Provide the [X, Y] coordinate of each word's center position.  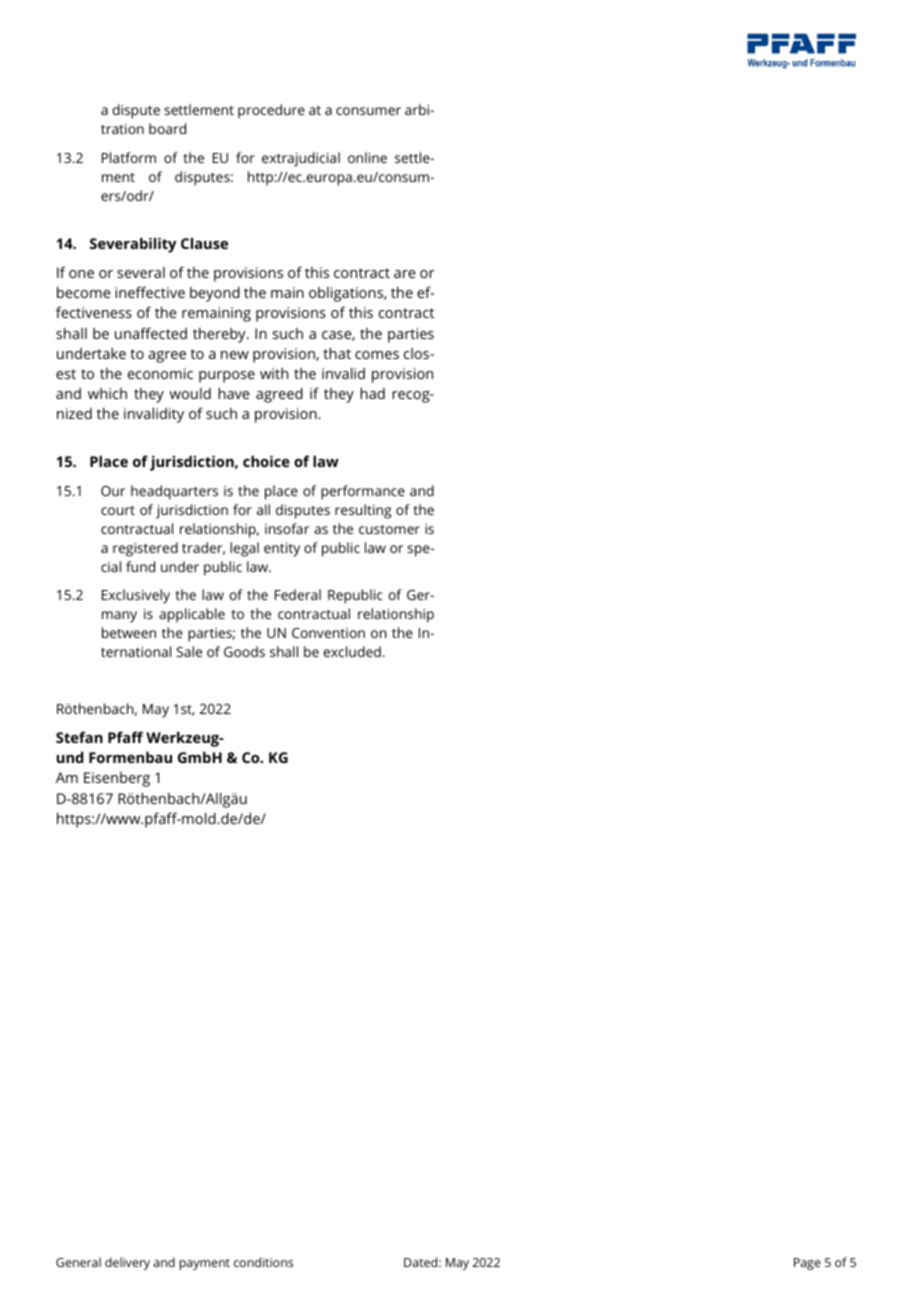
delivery [127, 1263]
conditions [263, 1262]
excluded [352, 651]
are [405, 274]
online [367, 157]
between [129, 632]
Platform [129, 157]
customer [389, 529]
